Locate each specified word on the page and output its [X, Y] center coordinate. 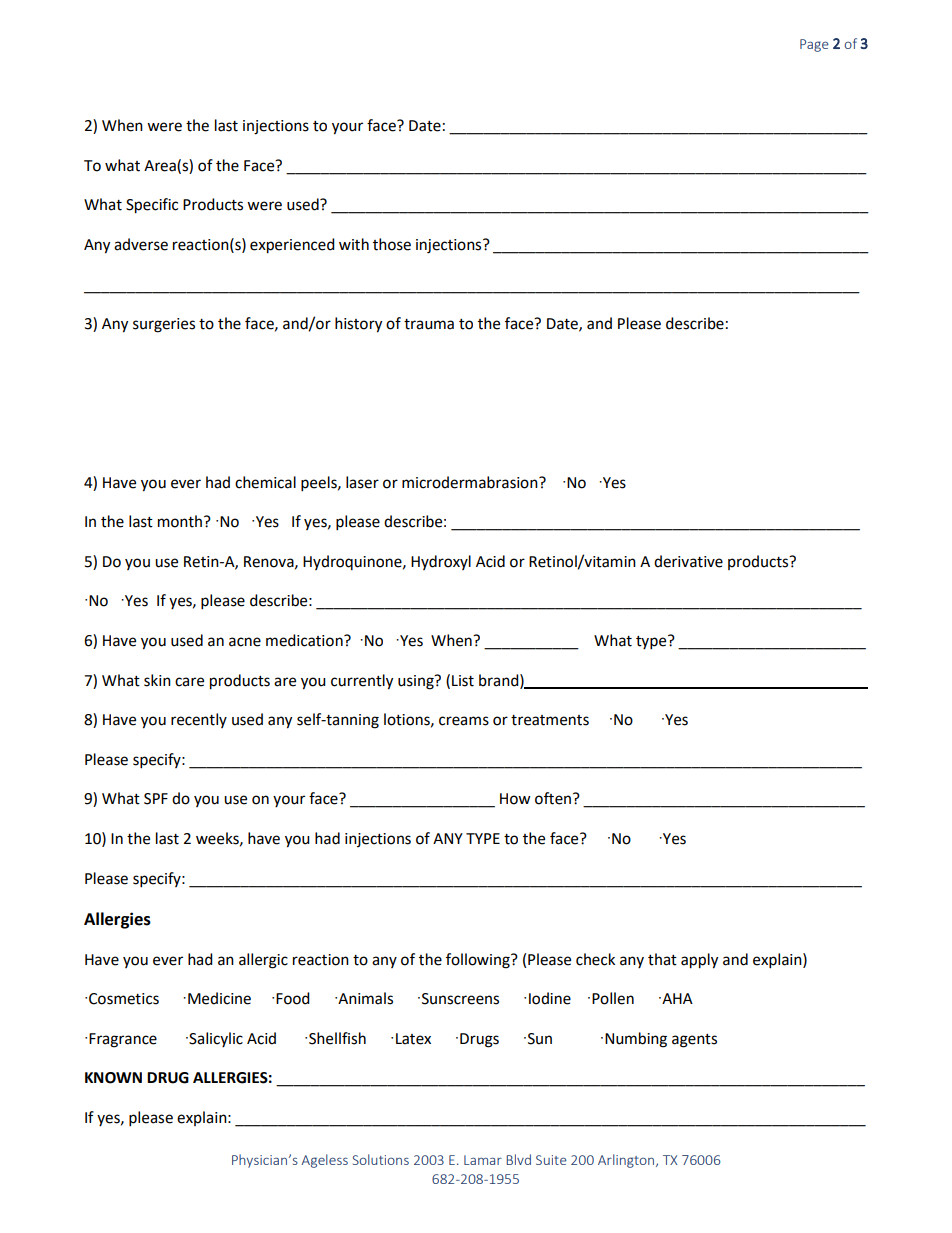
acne [245, 642]
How [515, 799]
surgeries [164, 325]
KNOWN [113, 1078]
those [392, 244]
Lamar [483, 1160]
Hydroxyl [441, 562]
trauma [429, 324]
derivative [688, 561]
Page [814, 45]
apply [699, 961]
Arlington [627, 1161]
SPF [156, 799]
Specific [152, 206]
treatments [550, 720]
